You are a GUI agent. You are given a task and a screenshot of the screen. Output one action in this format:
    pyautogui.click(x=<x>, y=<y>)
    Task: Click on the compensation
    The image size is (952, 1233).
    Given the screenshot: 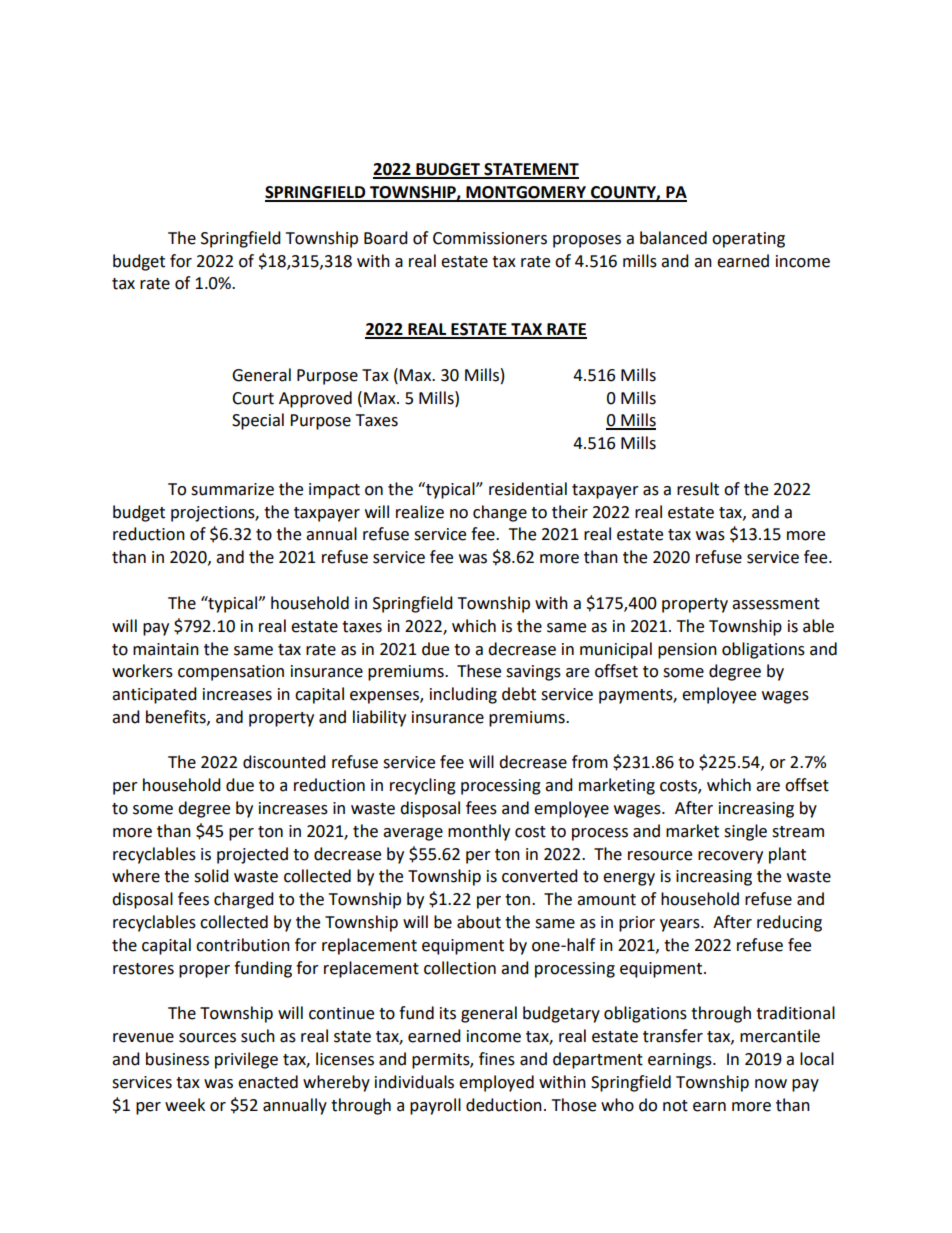 What is the action you would take?
    pyautogui.click(x=231, y=673)
